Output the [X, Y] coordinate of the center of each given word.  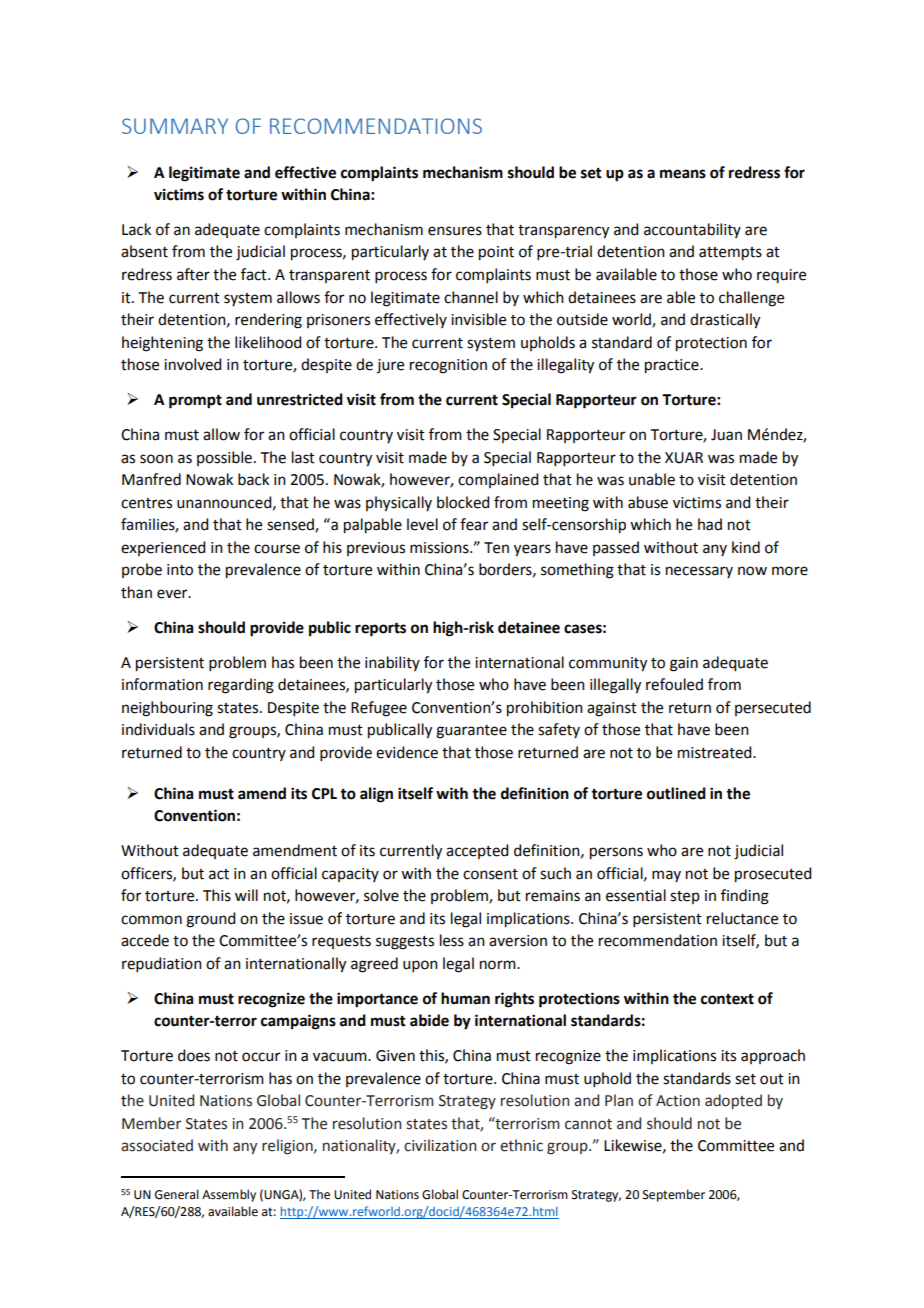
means [683, 174]
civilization [440, 1145]
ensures [455, 231]
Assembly [229, 1195]
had [710, 524]
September [674, 1195]
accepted [477, 851]
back [253, 479]
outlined [676, 793]
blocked [463, 502]
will [246, 895]
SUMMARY [175, 126]
